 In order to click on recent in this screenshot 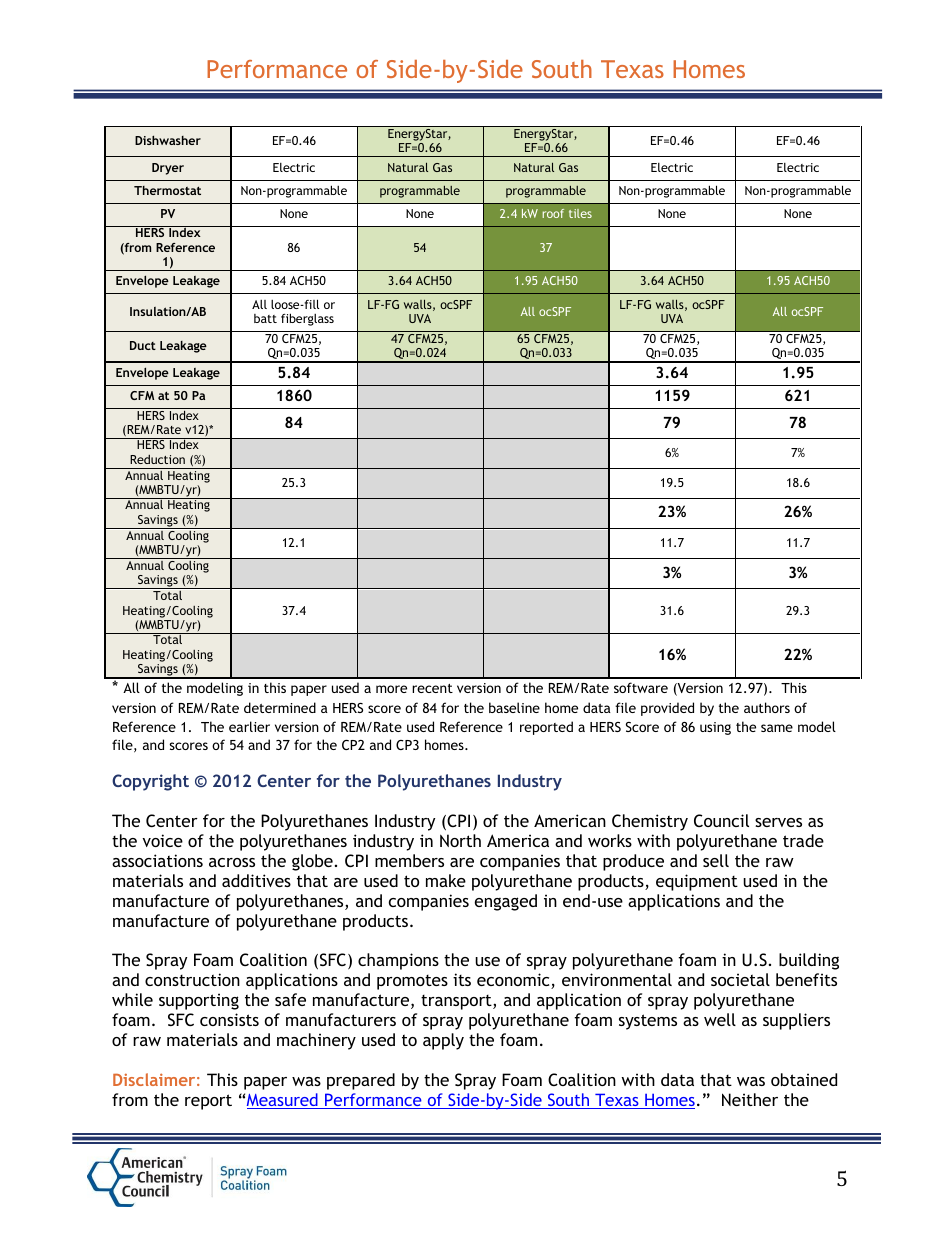, I will do `click(432, 688)`.
